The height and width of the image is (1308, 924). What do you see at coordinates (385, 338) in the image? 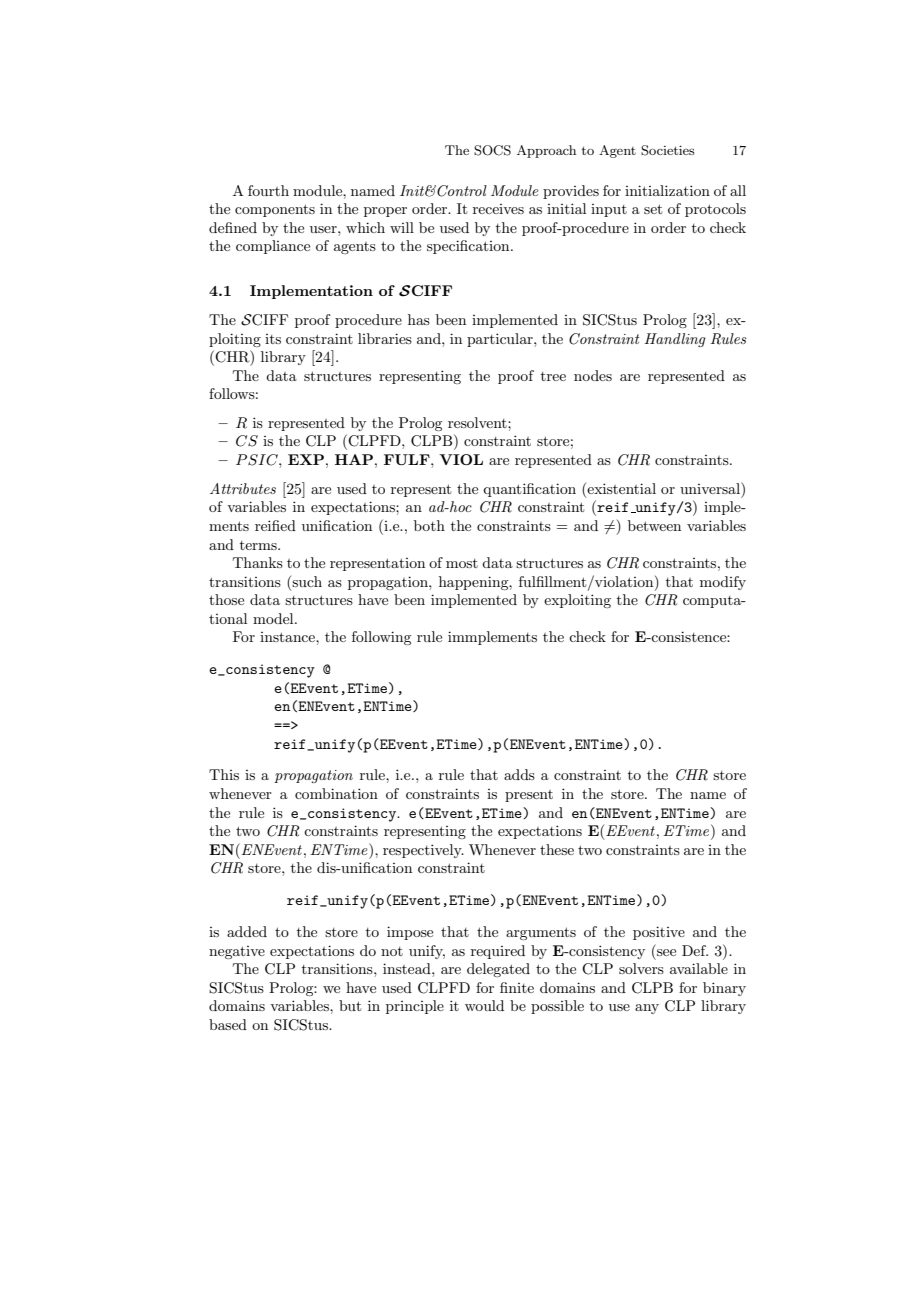
I see `libraries` at bounding box center [385, 338].
